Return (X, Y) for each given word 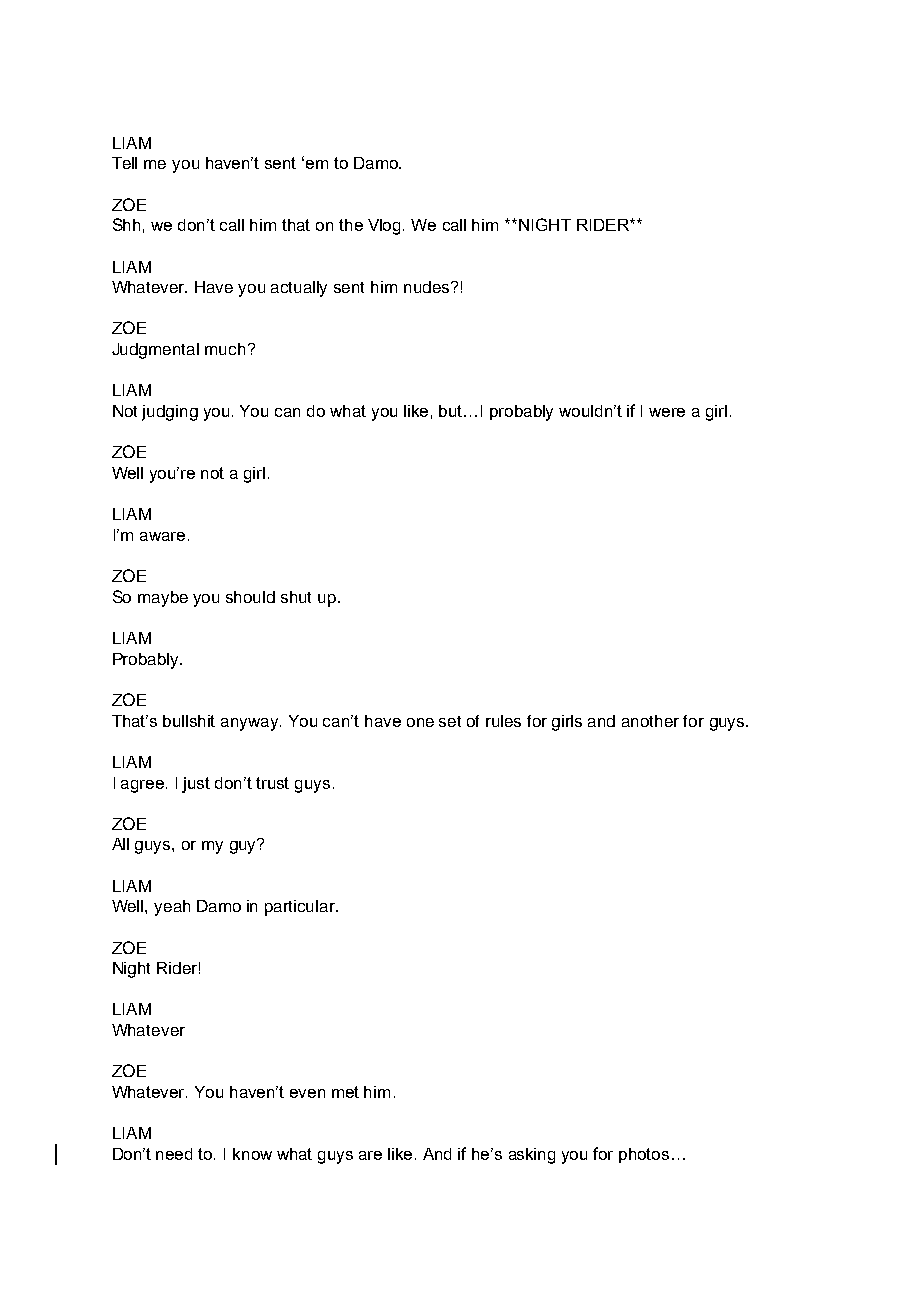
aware (162, 536)
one (420, 722)
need (174, 1154)
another (650, 721)
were (667, 412)
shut (296, 597)
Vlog (386, 227)
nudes (428, 287)
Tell (124, 163)
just (196, 785)
